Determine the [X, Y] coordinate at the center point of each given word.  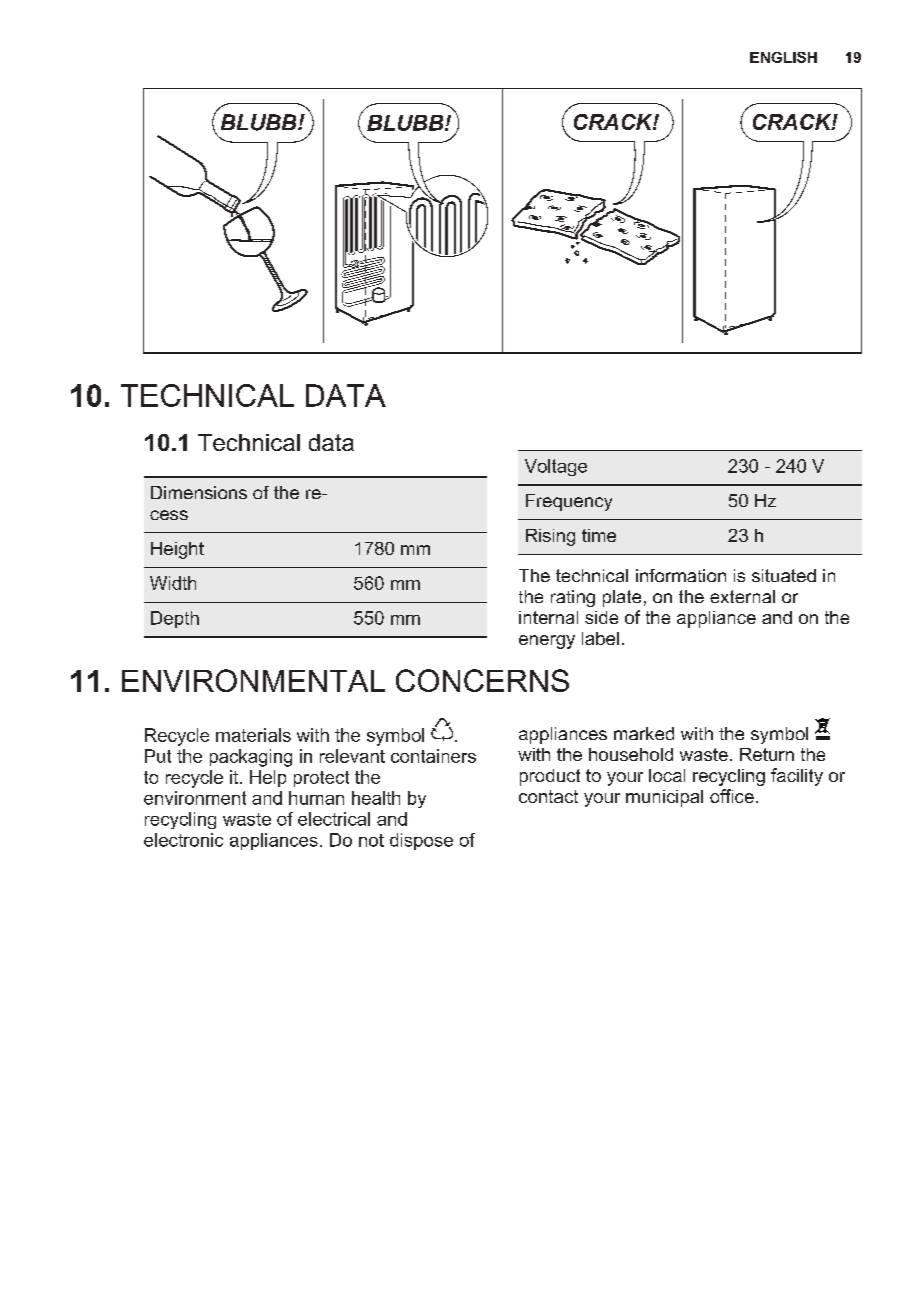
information [681, 575]
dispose [421, 841]
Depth [175, 619]
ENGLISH [783, 57]
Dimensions [199, 492]
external [742, 596]
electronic [183, 840]
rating [573, 598]
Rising [550, 537]
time [599, 535]
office [732, 796]
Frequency [569, 502]
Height [177, 550]
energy [547, 642]
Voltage [556, 467]
